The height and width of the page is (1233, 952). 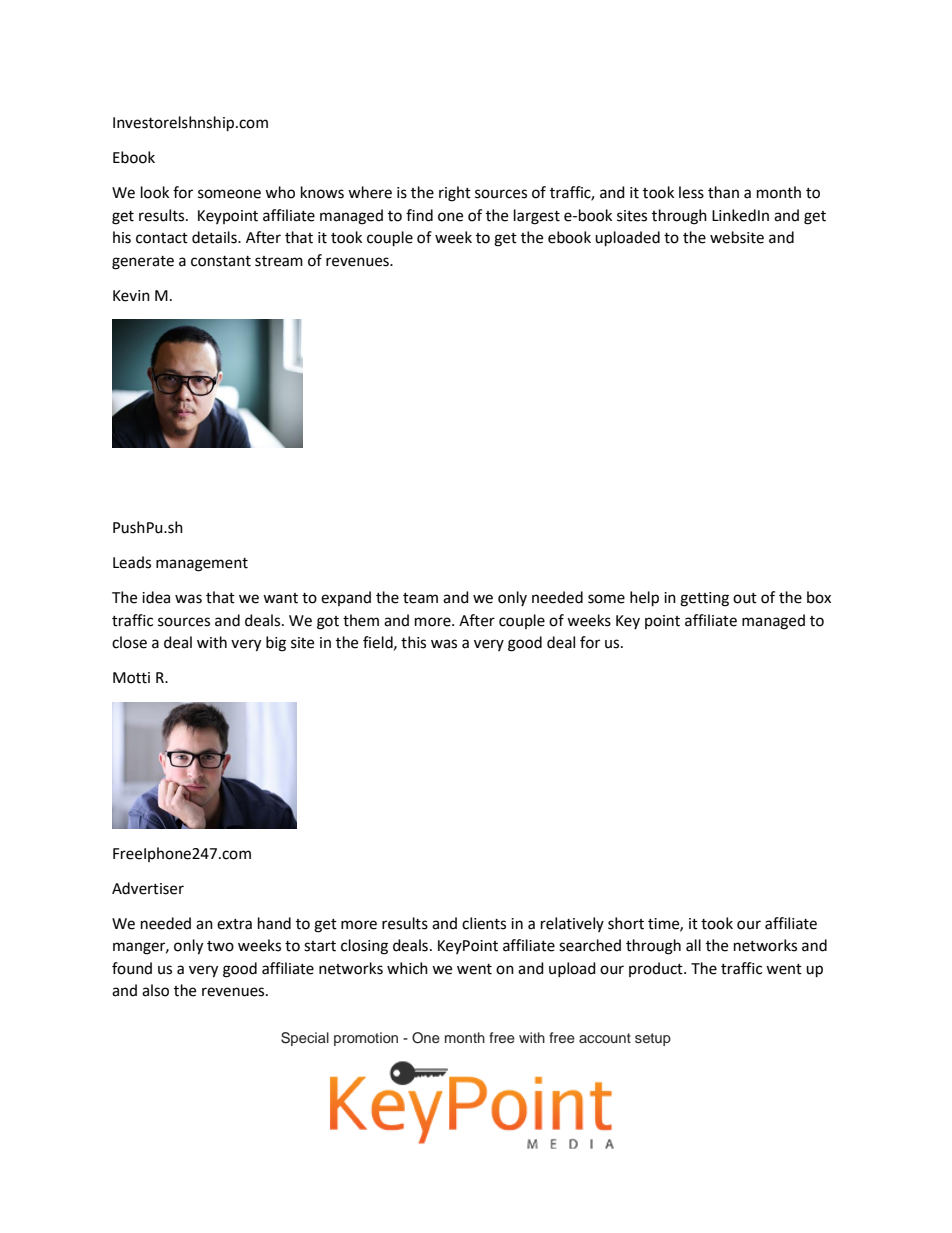 I want to click on out, so click(x=745, y=598).
